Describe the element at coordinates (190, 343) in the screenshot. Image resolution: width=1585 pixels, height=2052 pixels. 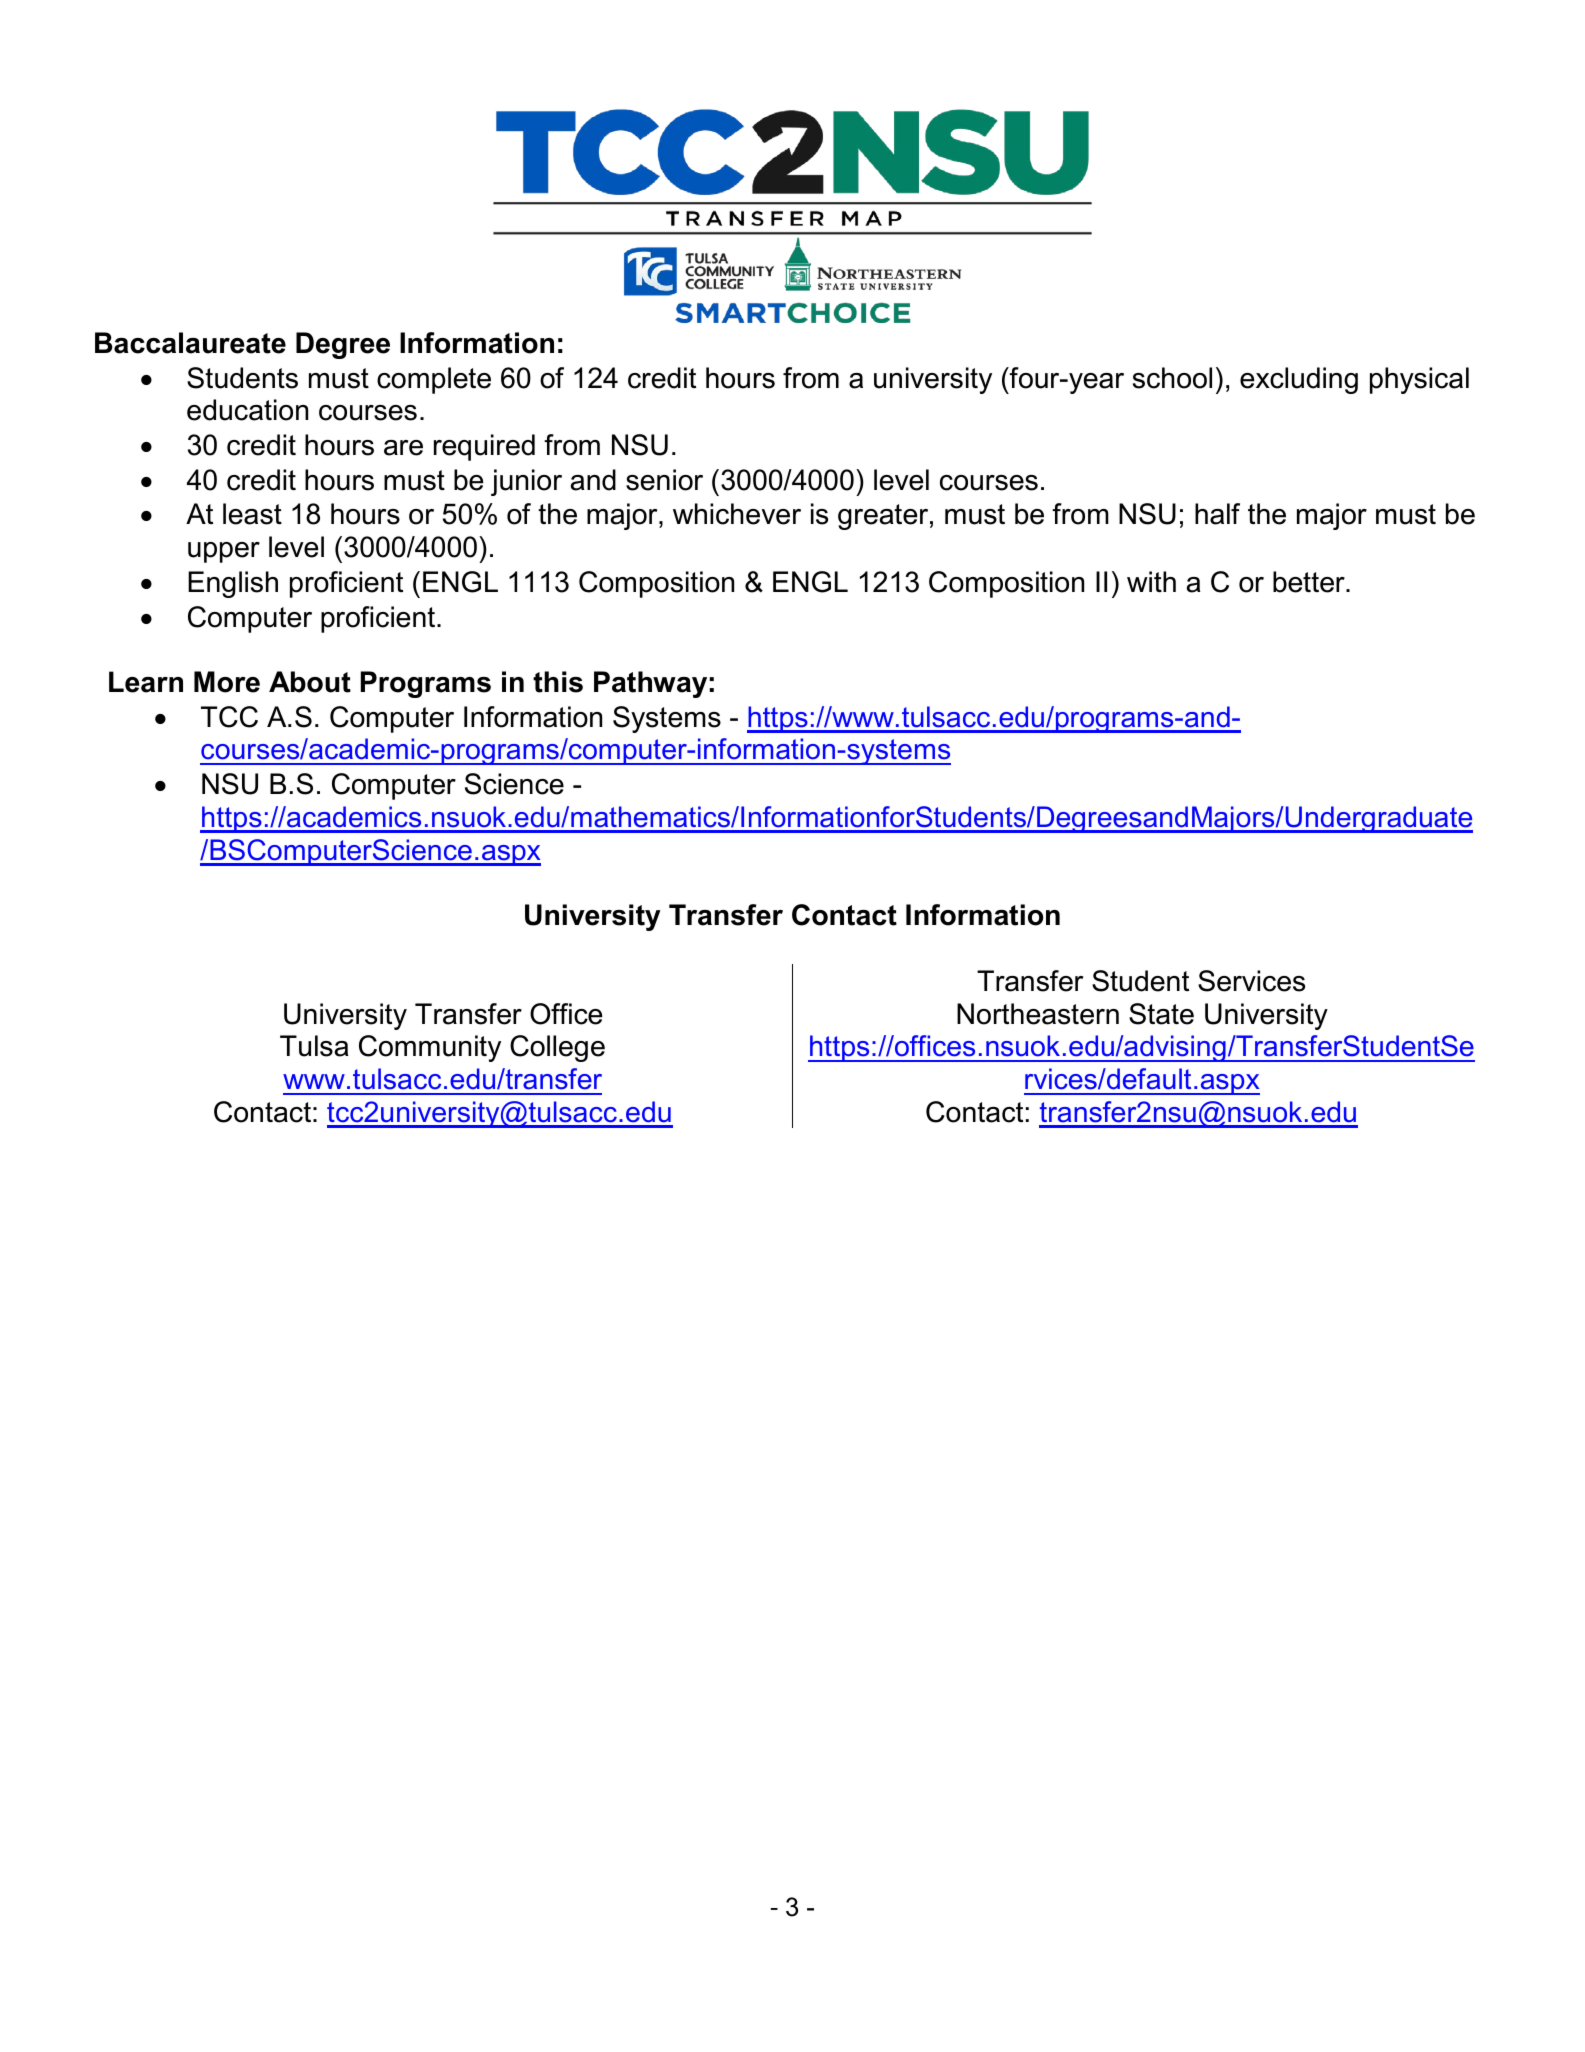
I see `Baccalaureate` at that location.
